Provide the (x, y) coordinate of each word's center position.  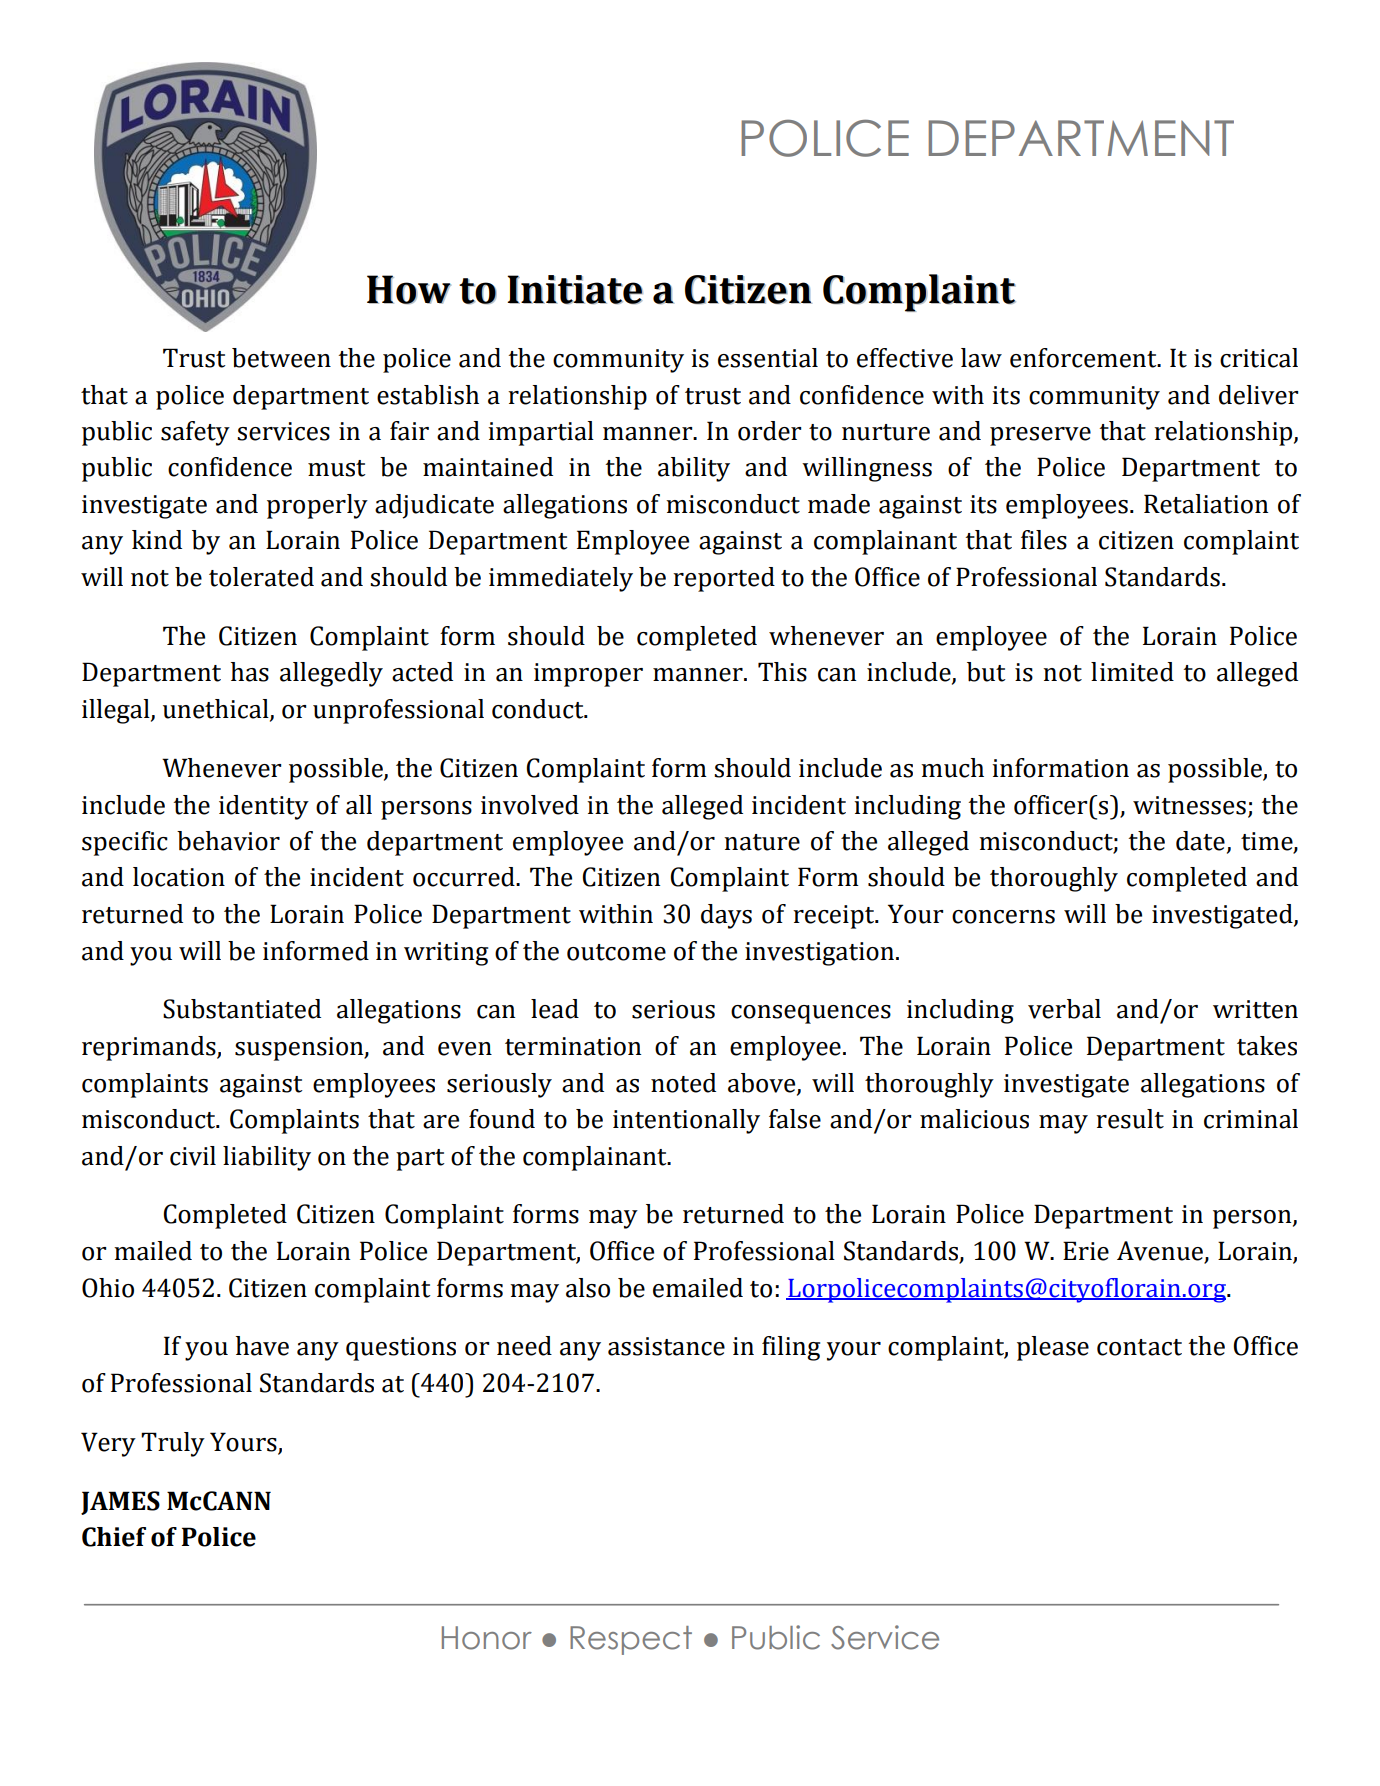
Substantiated (242, 1009)
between (281, 358)
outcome (616, 952)
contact (1139, 1347)
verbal (1064, 1009)
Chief (114, 1537)
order (769, 431)
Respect (631, 1640)
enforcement (1084, 358)
